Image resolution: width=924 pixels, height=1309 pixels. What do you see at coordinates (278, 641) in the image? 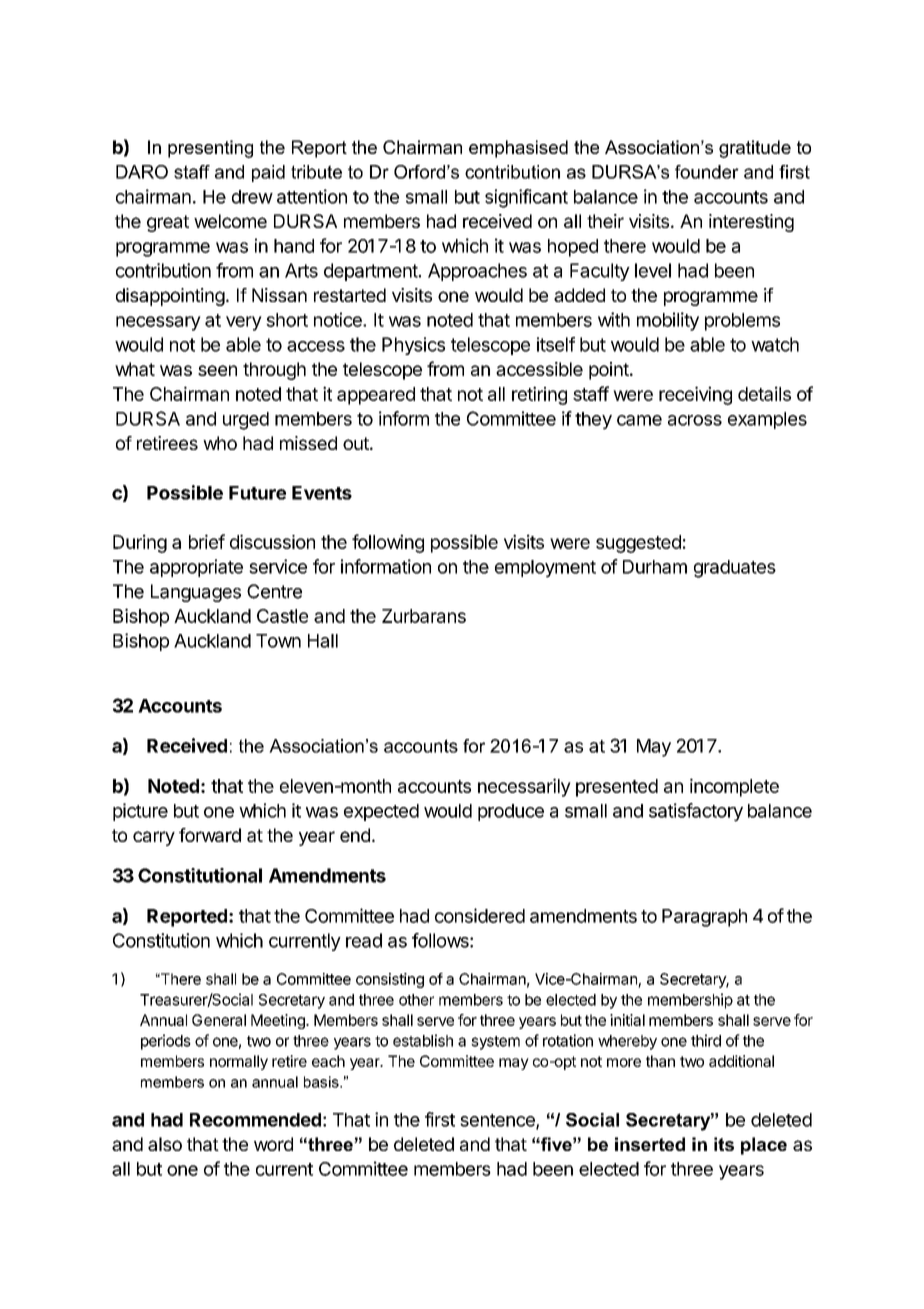
I see `Town` at bounding box center [278, 641].
